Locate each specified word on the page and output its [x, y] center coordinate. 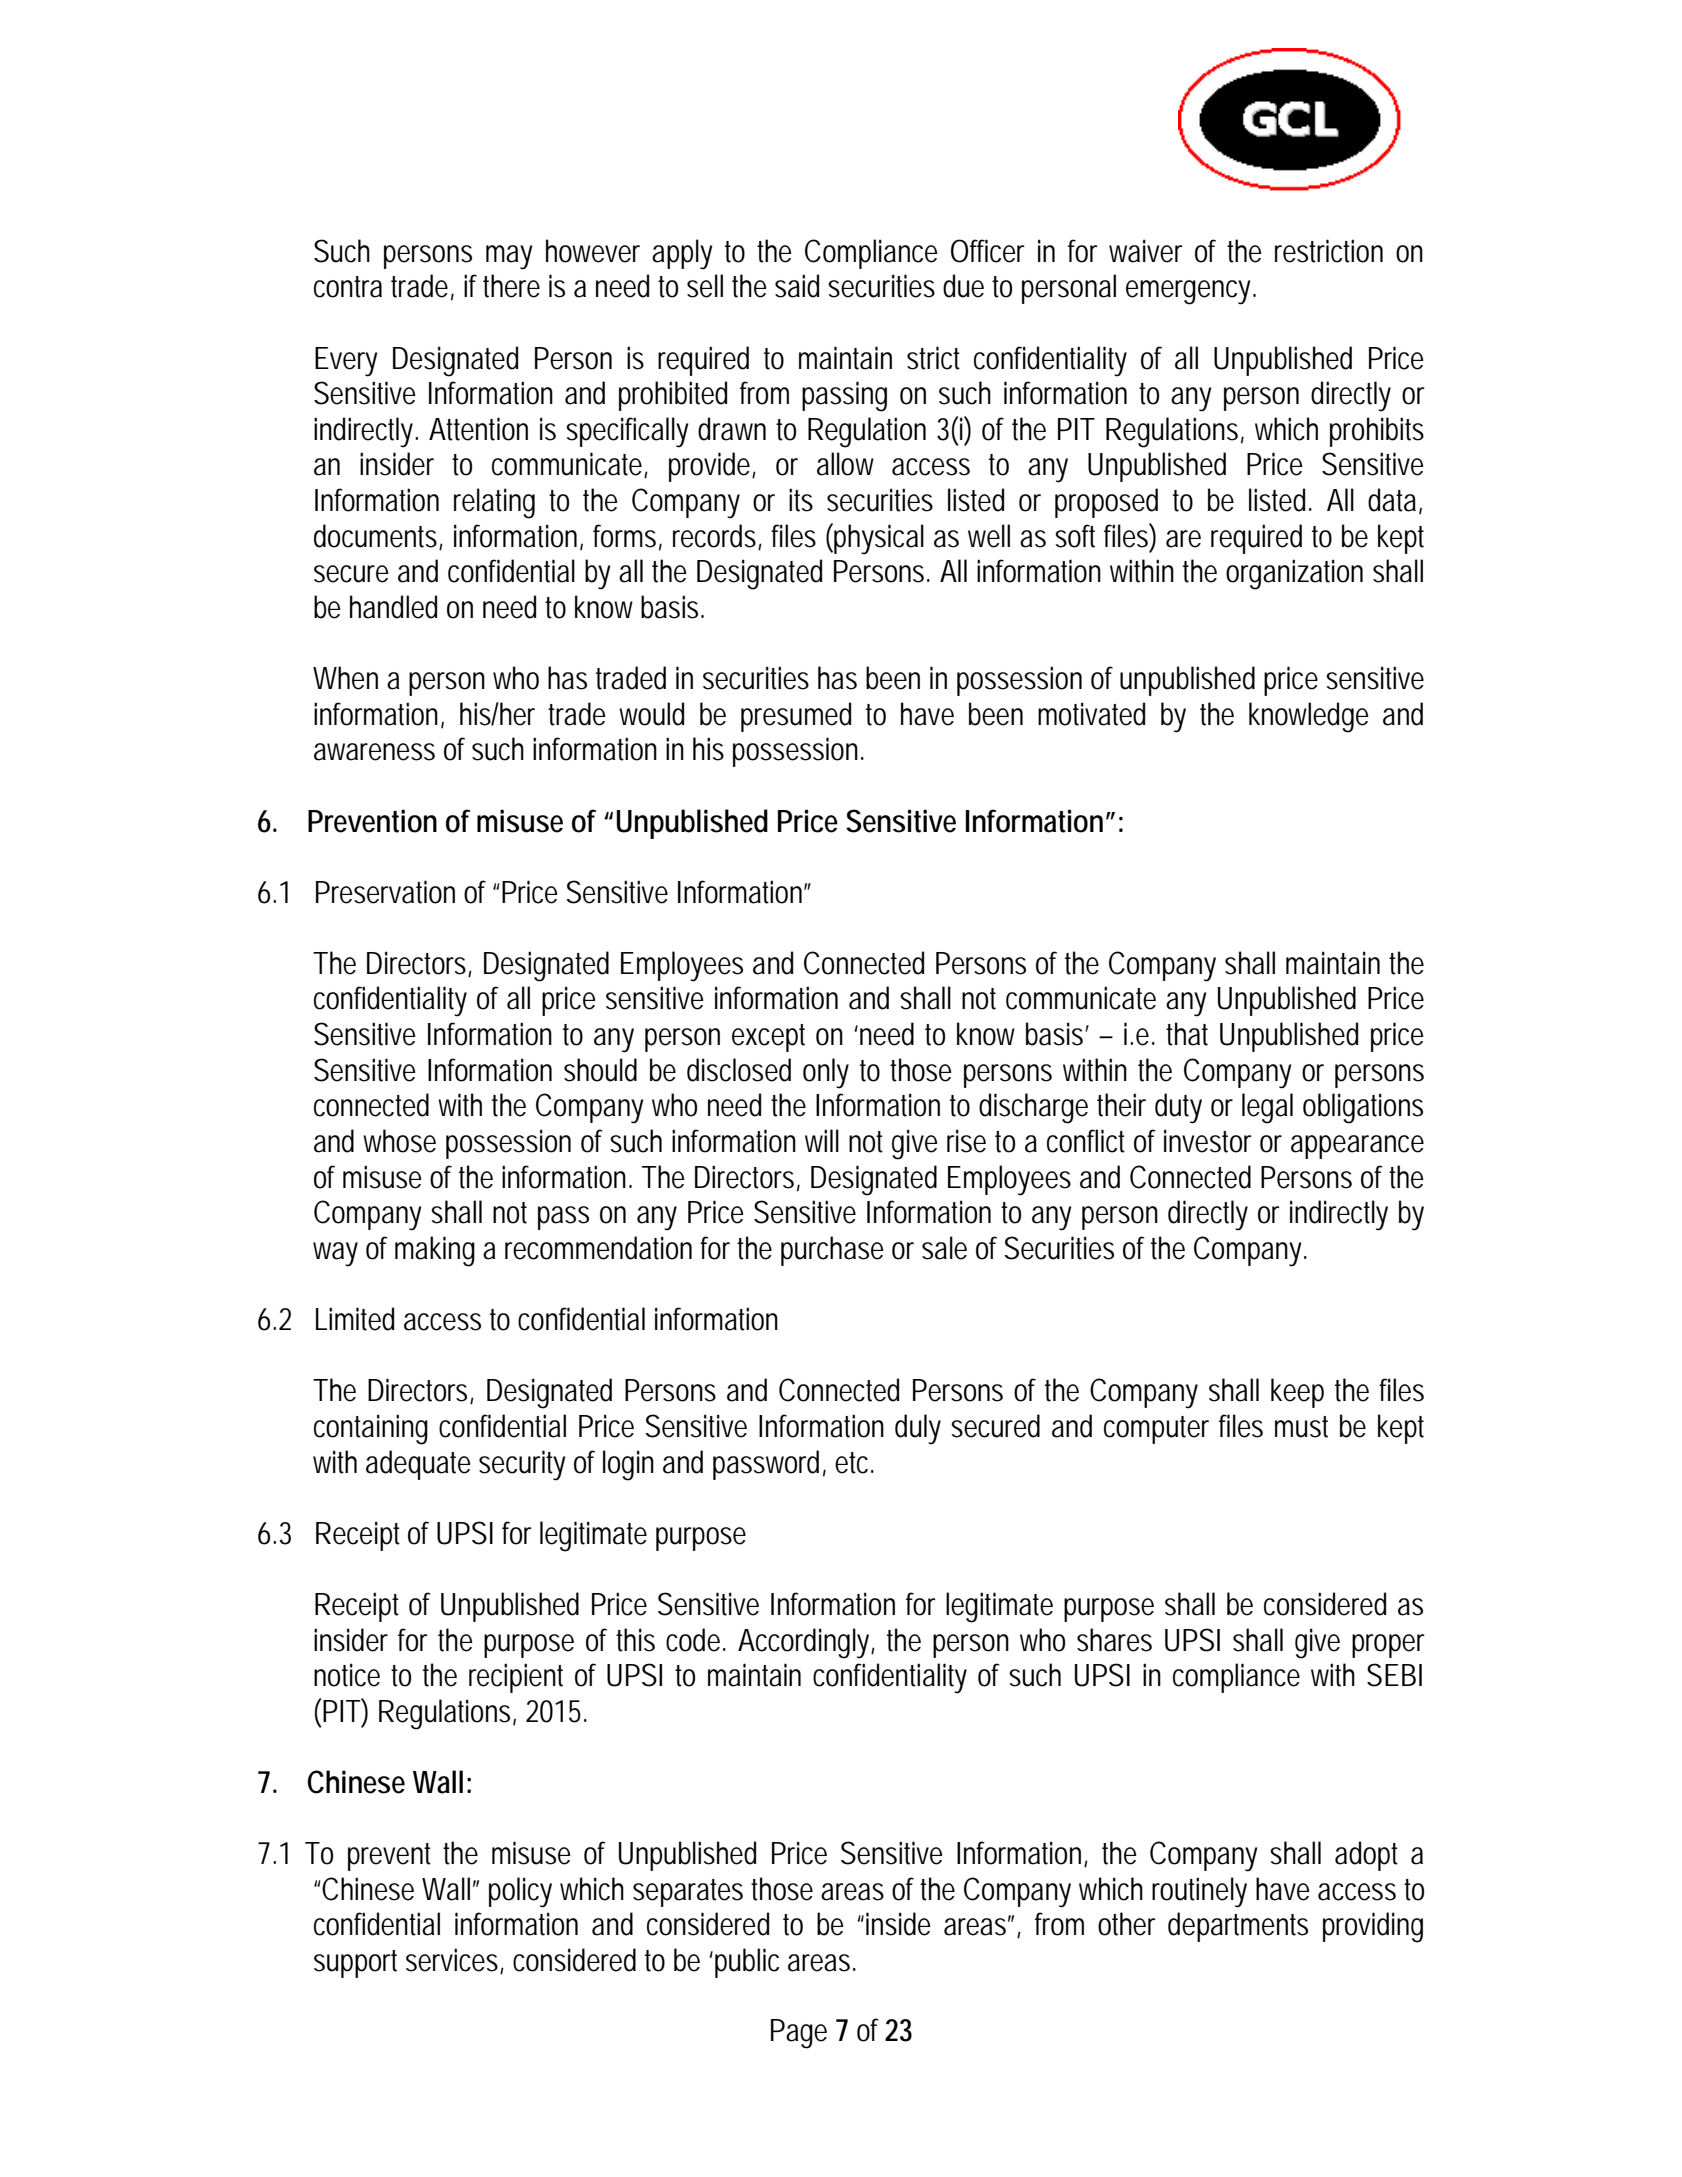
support [355, 1964]
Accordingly [806, 1643]
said [797, 286]
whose [399, 1141]
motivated [1091, 714]
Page [799, 2034]
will [822, 1140]
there [511, 286]
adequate [418, 1465]
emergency [1191, 292]
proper [1388, 1646]
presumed [796, 717]
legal [1267, 1108]
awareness [374, 752]
